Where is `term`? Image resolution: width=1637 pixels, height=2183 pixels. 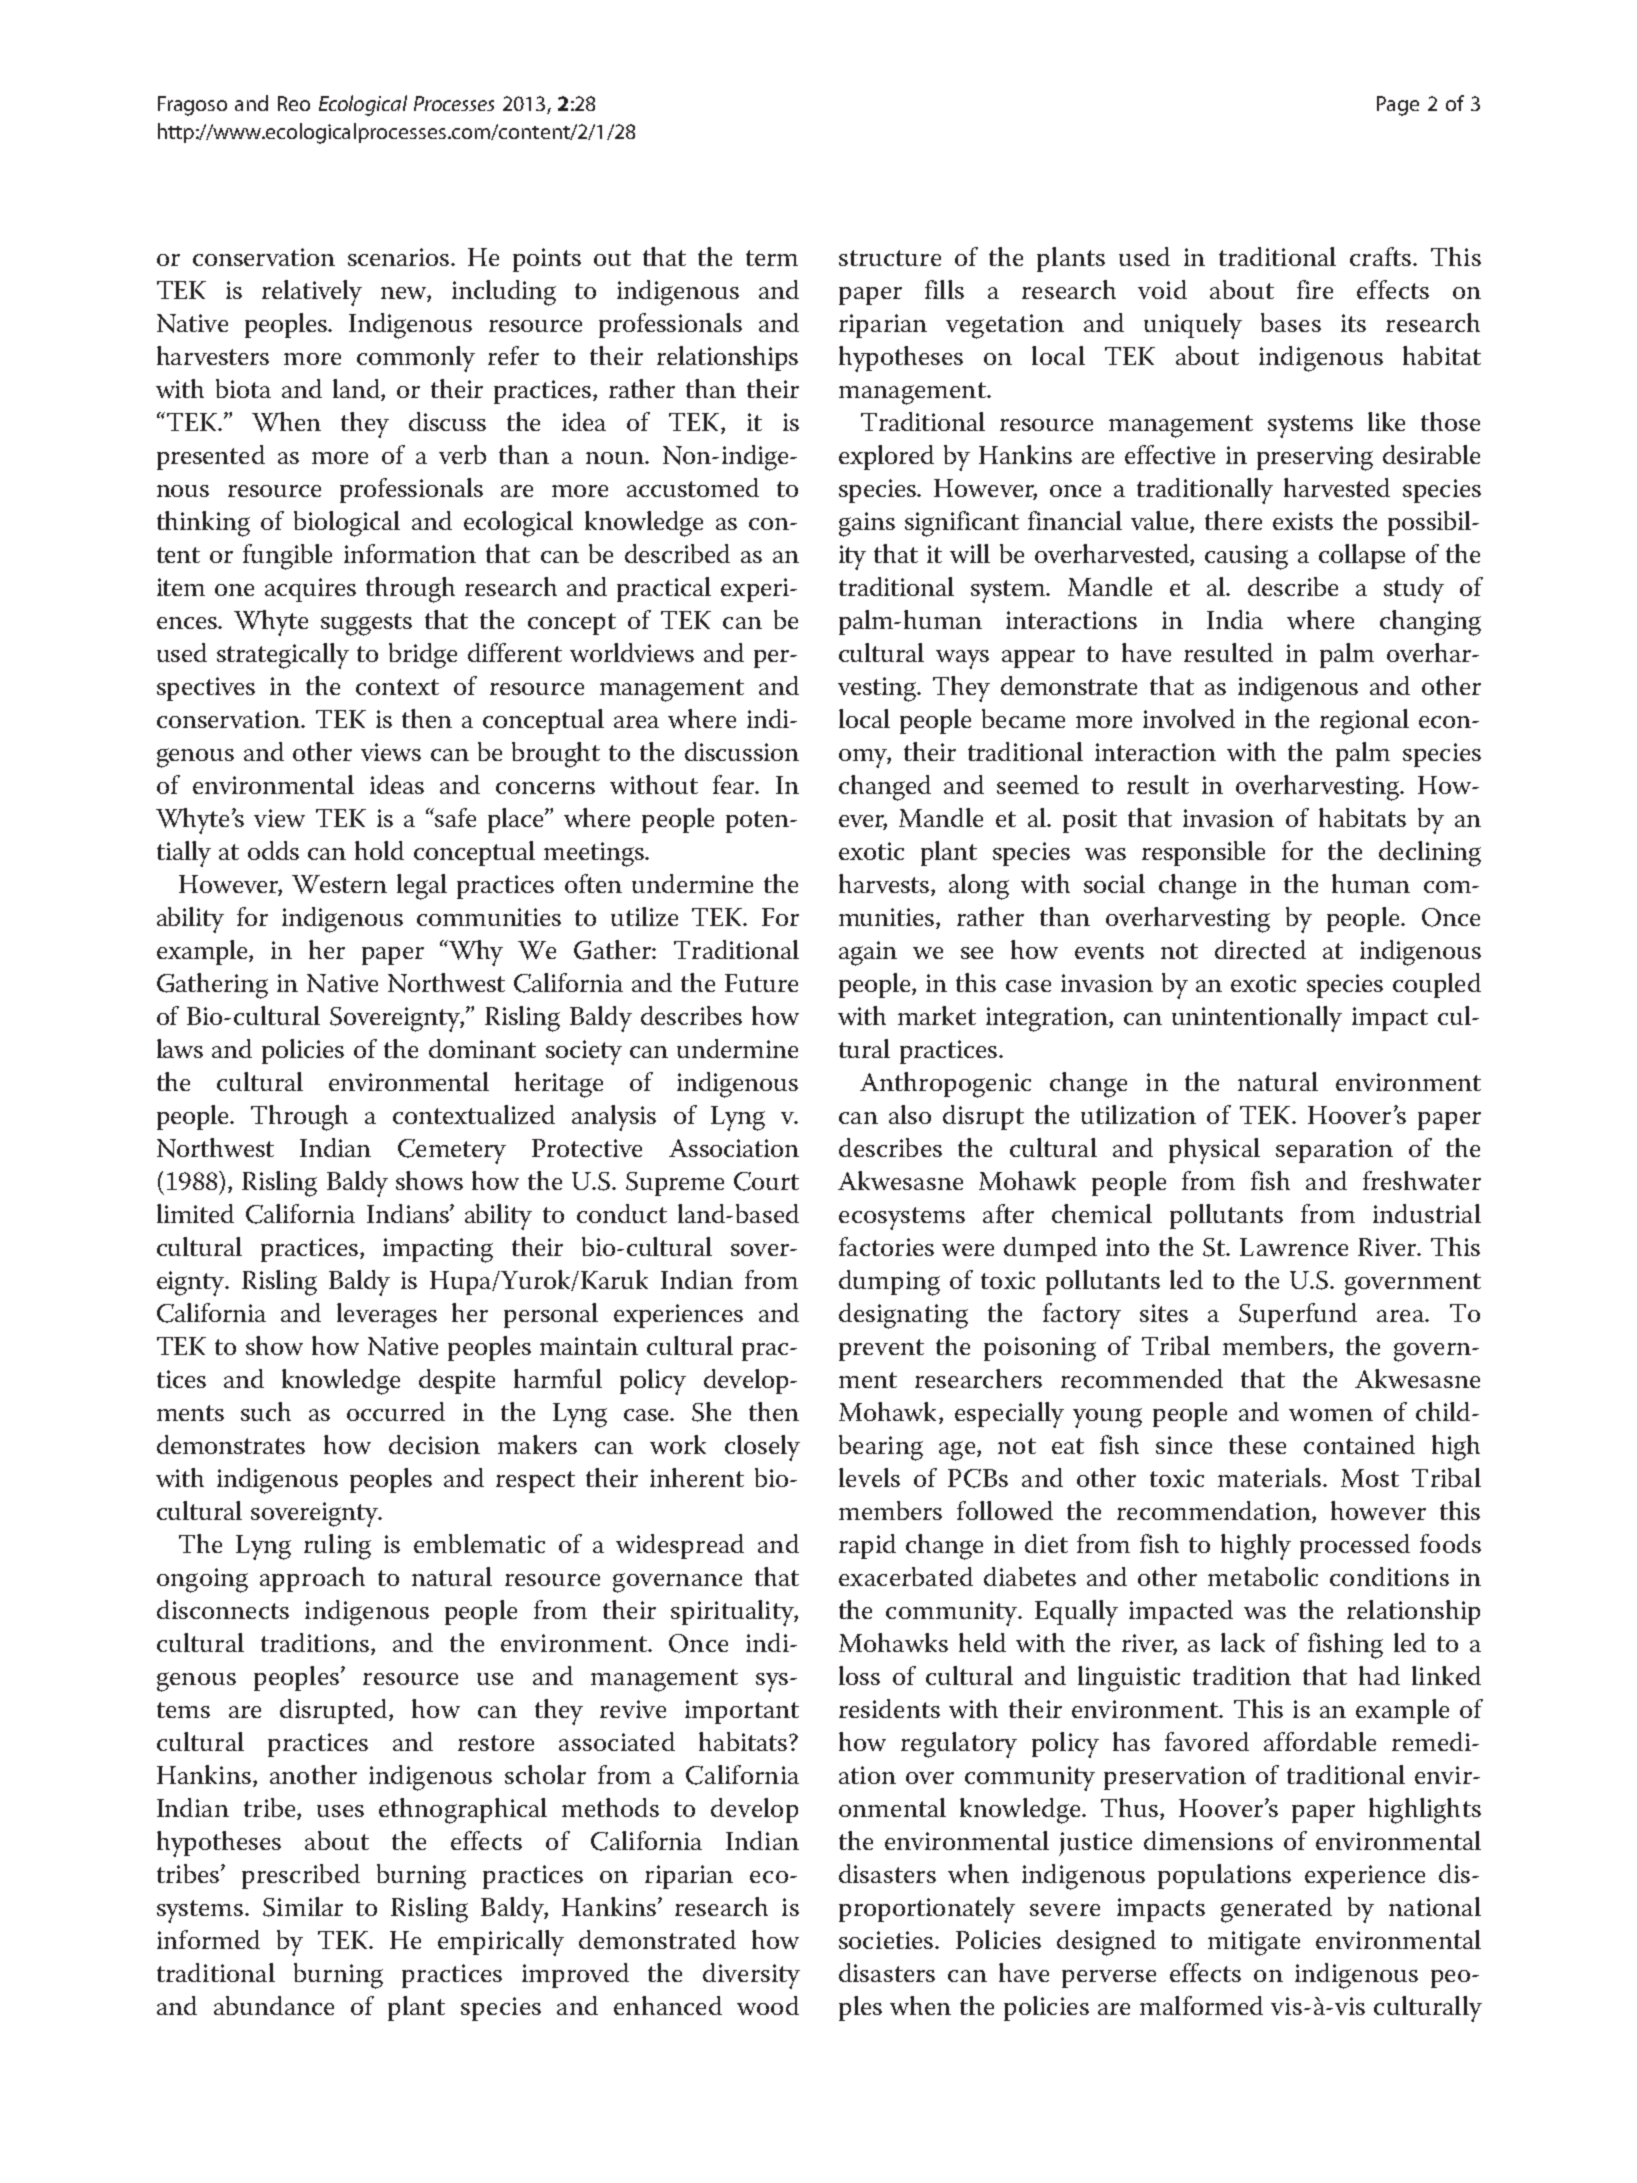 term is located at coordinates (772, 258).
